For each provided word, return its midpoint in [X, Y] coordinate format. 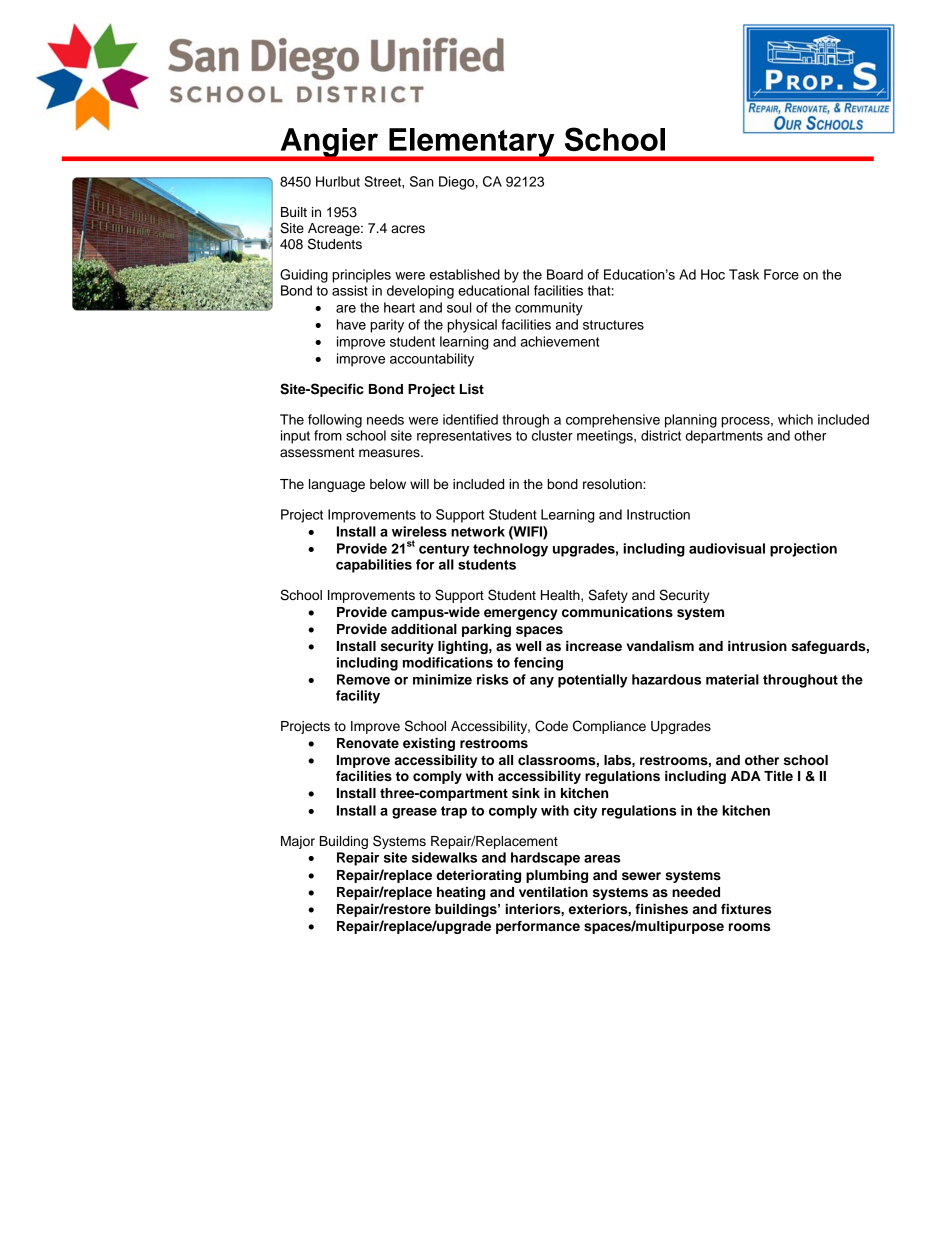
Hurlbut [338, 181]
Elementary [472, 144]
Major [298, 842]
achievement [560, 341]
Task [744, 274]
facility [358, 697]
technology [510, 550]
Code [551, 726]
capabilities [374, 566]
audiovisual [727, 548]
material [732, 679]
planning [691, 421]
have [351, 324]
